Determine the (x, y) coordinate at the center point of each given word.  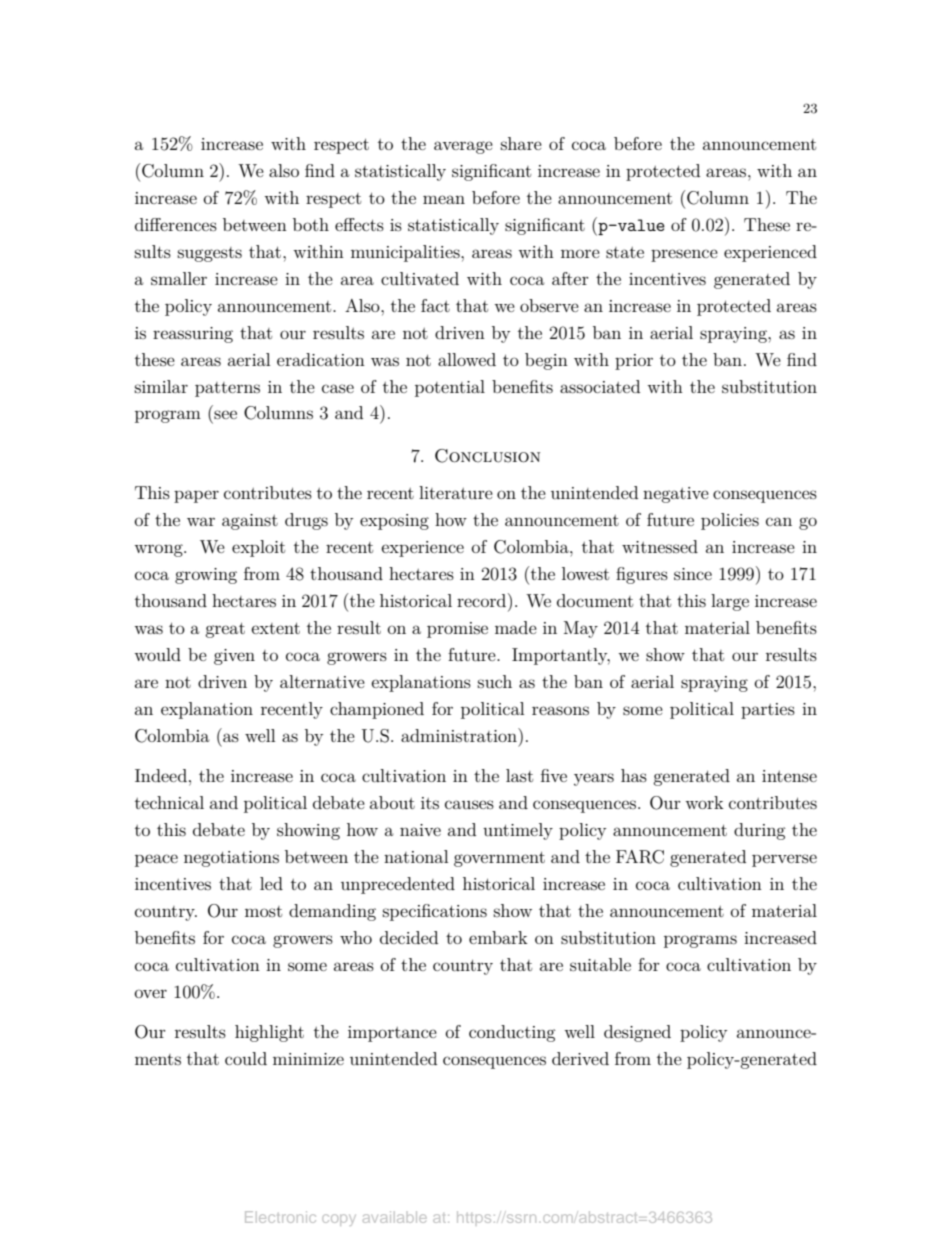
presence (684, 255)
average (463, 147)
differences (176, 224)
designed (637, 1033)
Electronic (280, 1217)
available (395, 1217)
